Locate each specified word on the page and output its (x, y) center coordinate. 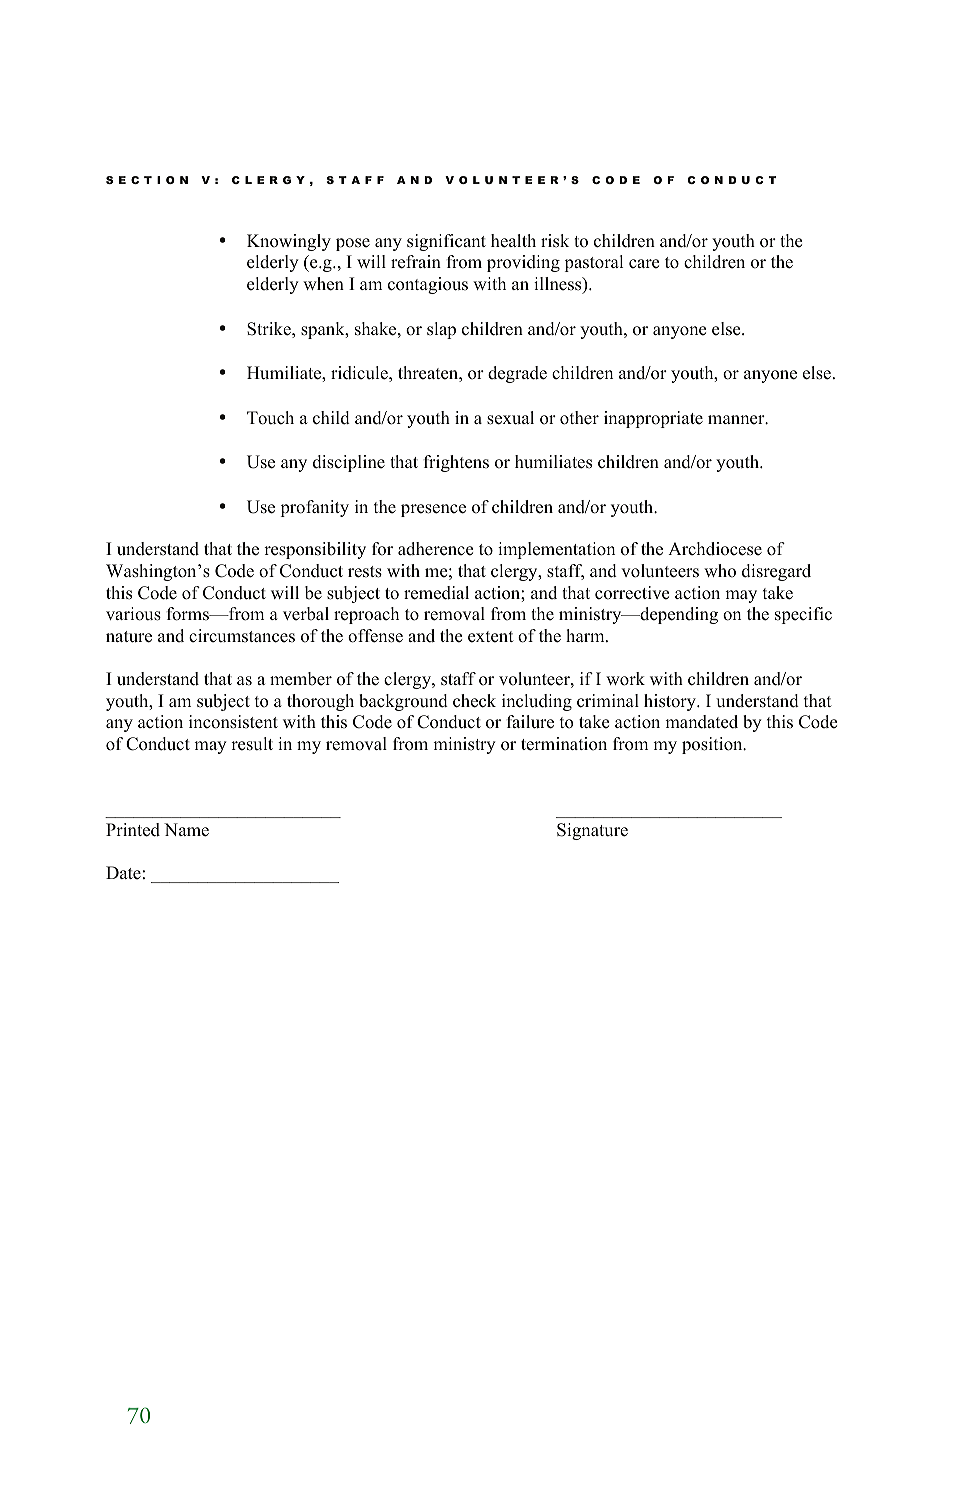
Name (186, 830)
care (644, 264)
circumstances (242, 636)
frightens (456, 463)
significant (446, 242)
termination (564, 744)
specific (803, 615)
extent (491, 637)
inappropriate (653, 419)
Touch (270, 418)
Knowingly (289, 242)
